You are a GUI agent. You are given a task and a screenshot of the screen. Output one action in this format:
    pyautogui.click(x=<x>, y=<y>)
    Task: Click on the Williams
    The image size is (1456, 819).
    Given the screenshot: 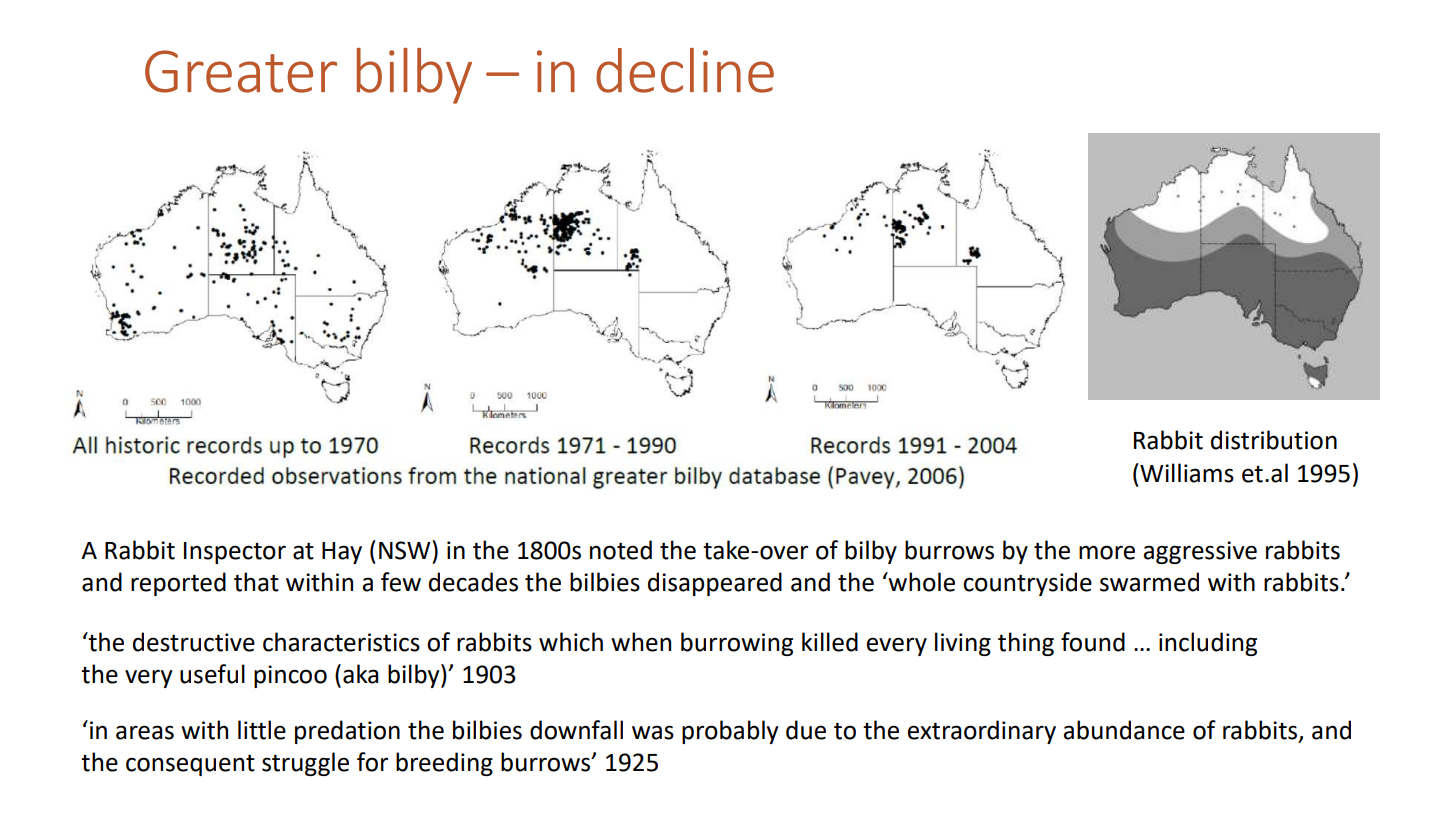 What is the action you would take?
    pyautogui.click(x=1186, y=473)
